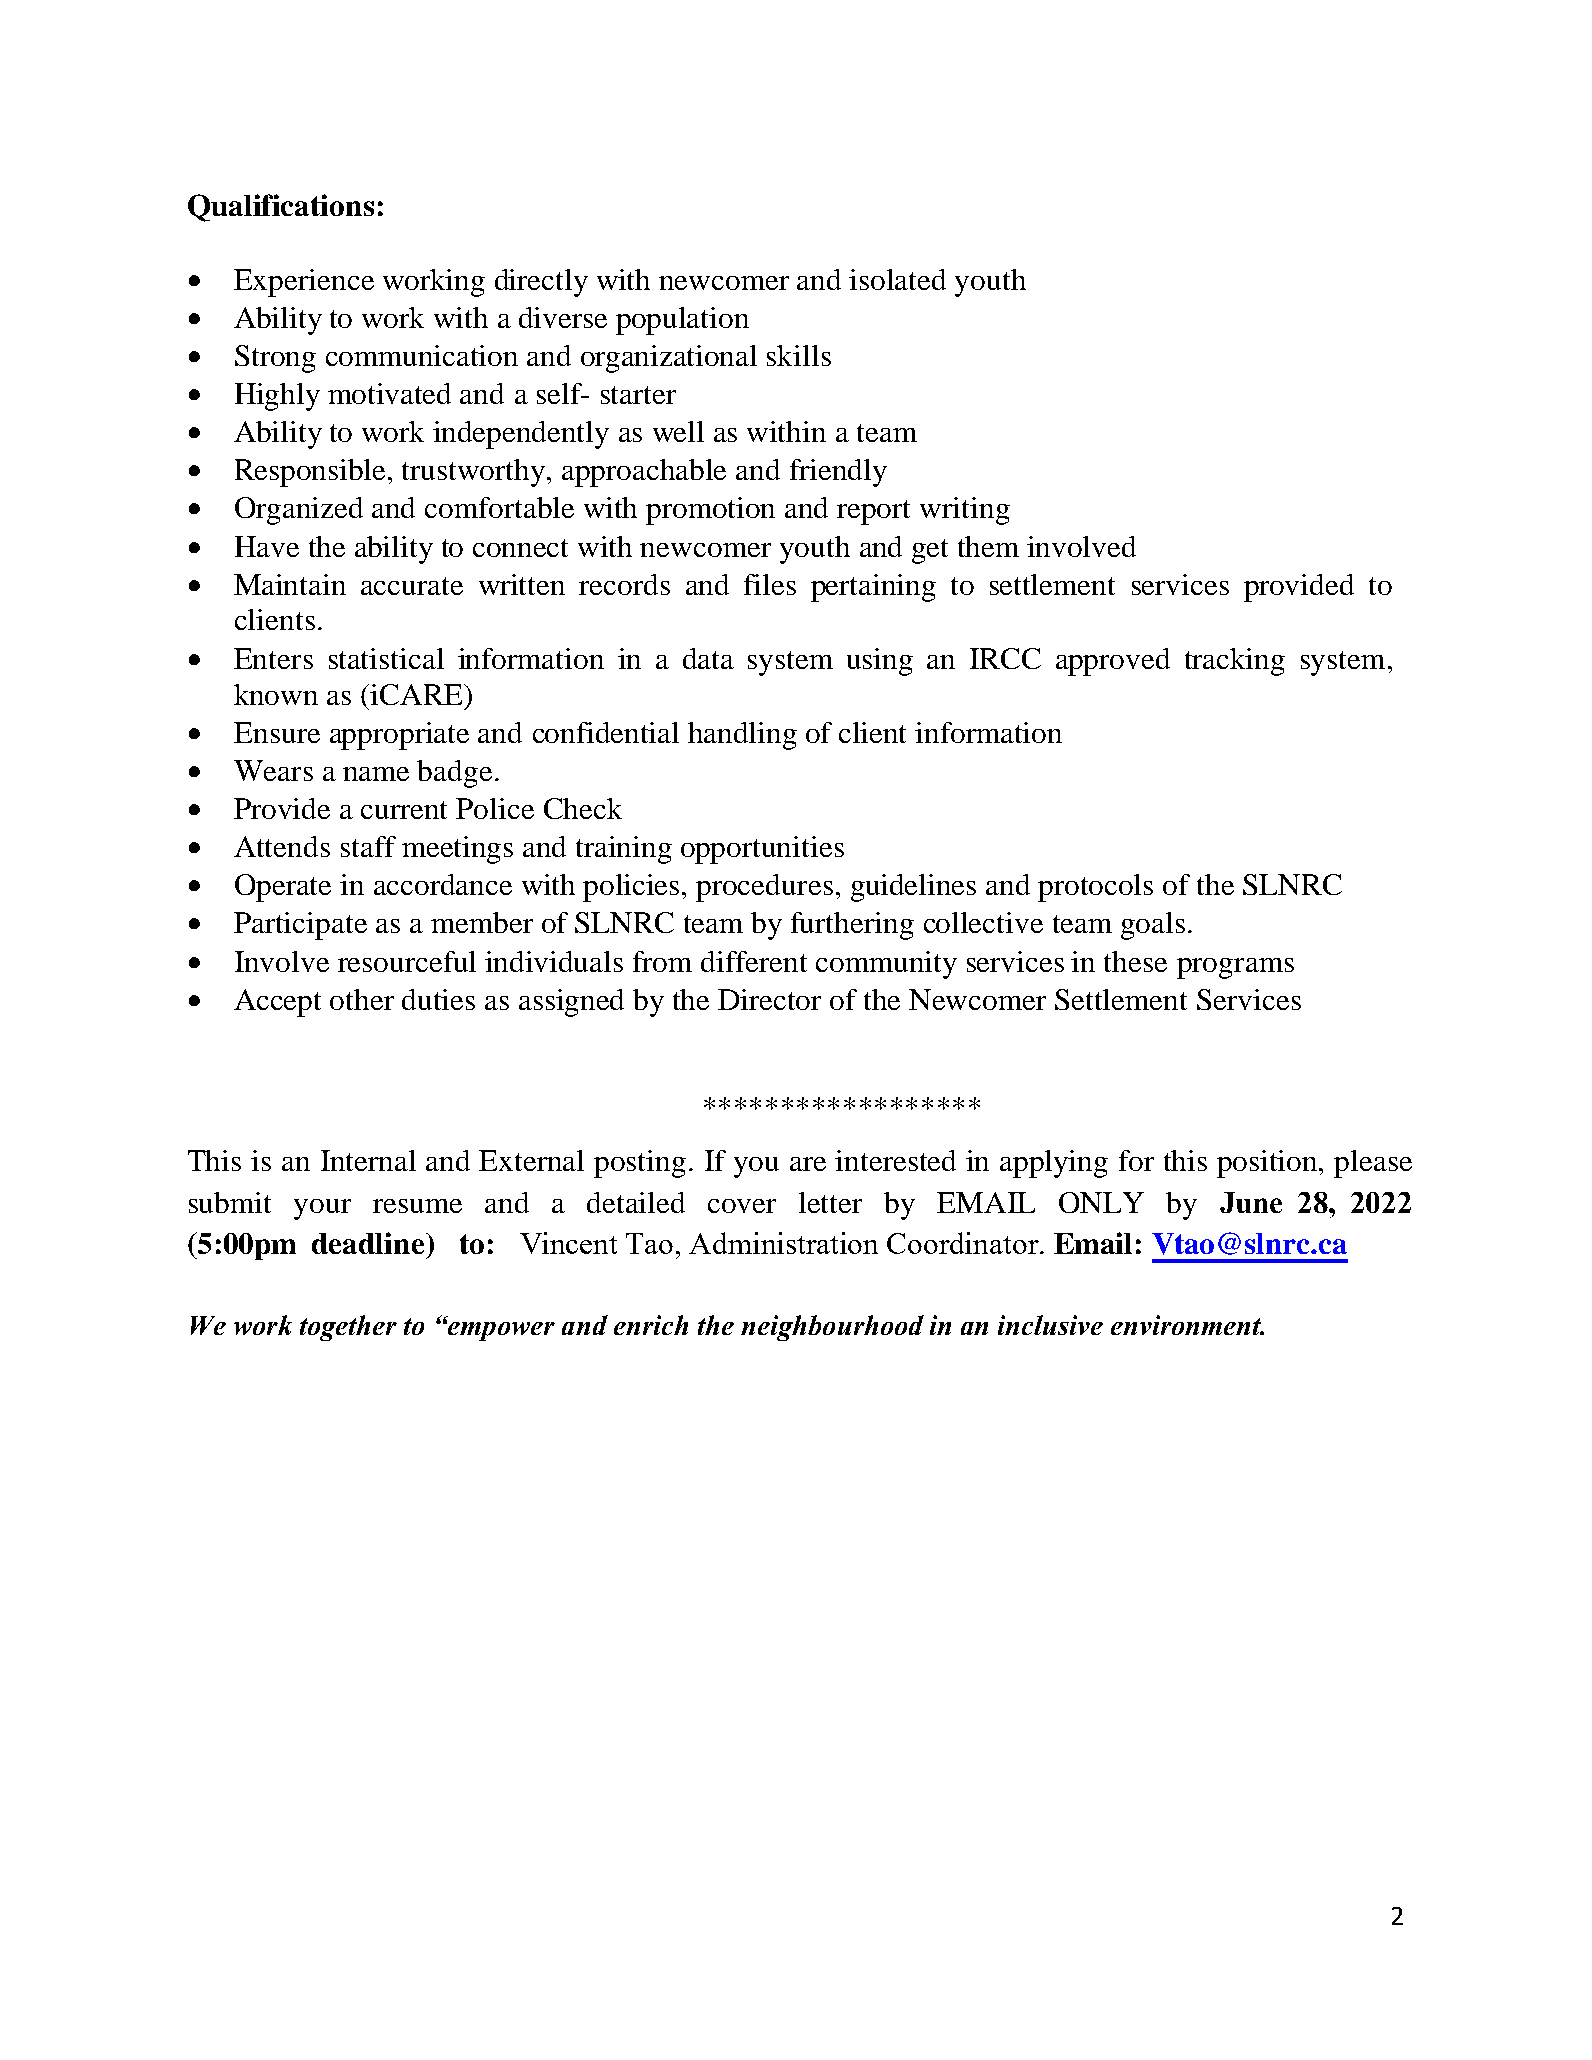 This screenshot has width=1592, height=2060. I want to click on handling, so click(742, 736).
